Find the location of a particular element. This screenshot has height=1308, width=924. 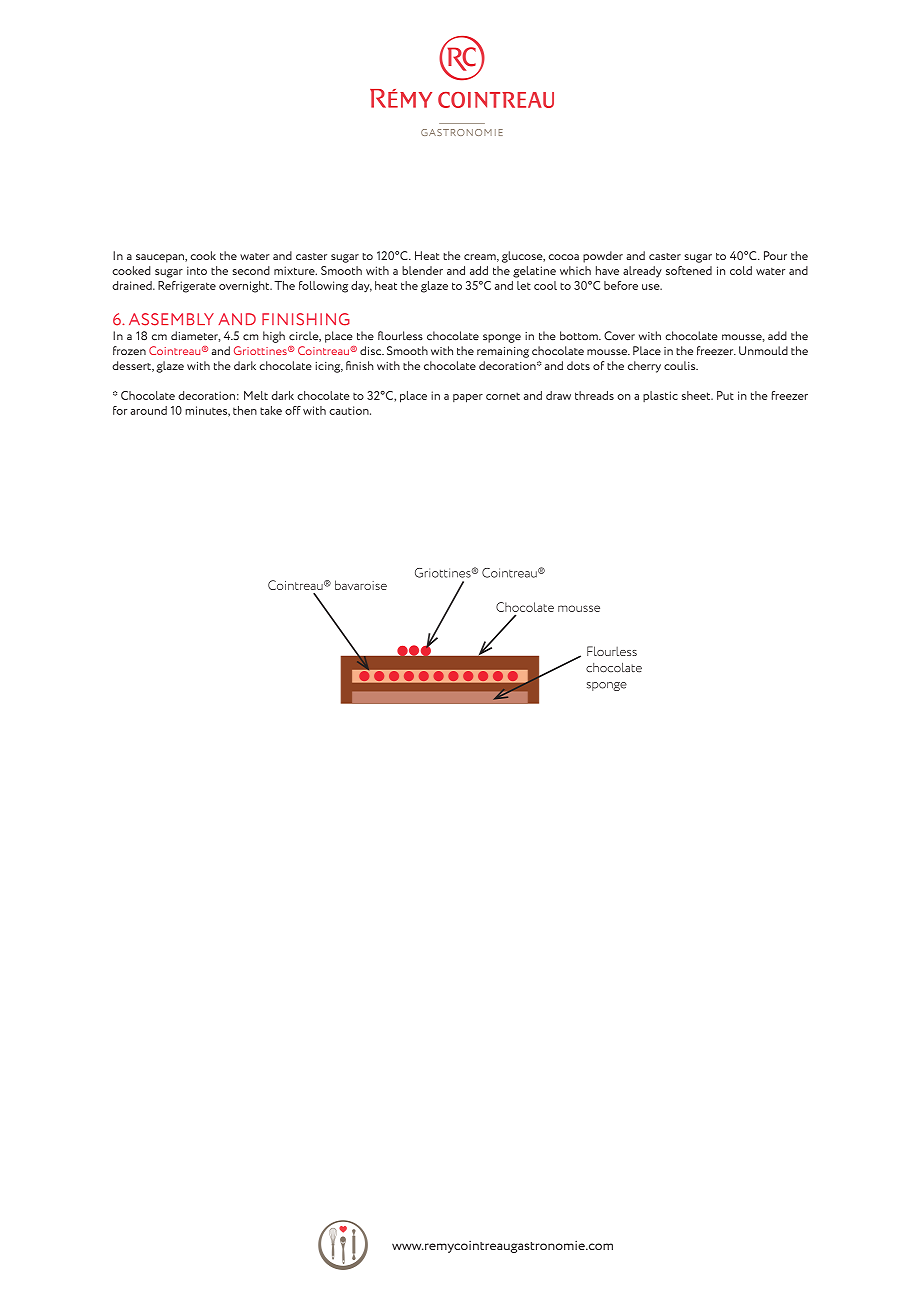

Pour is located at coordinates (775, 255).
